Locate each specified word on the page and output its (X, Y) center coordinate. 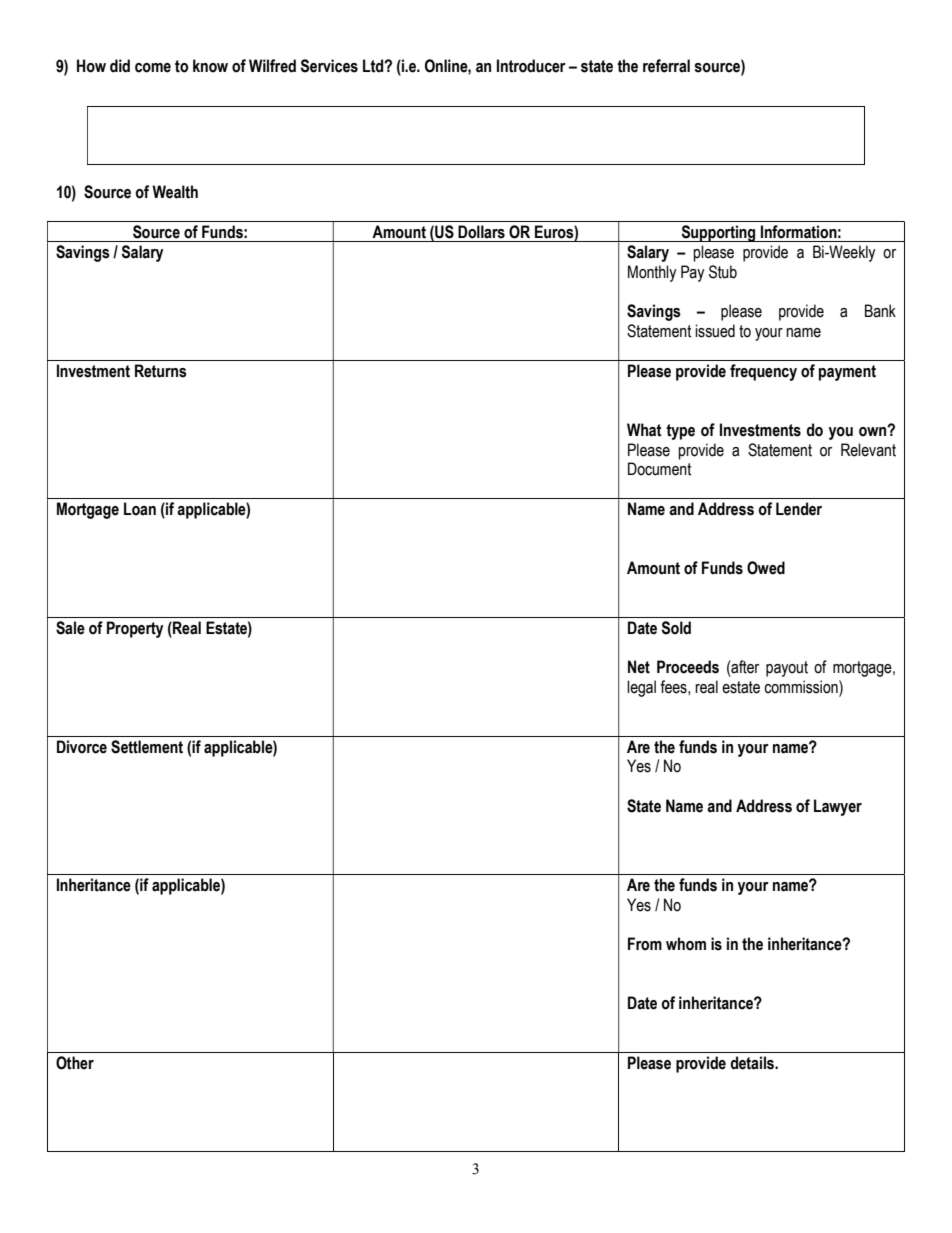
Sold (676, 628)
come (153, 68)
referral (666, 66)
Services (329, 66)
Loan (140, 509)
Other (75, 1063)
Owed (766, 568)
